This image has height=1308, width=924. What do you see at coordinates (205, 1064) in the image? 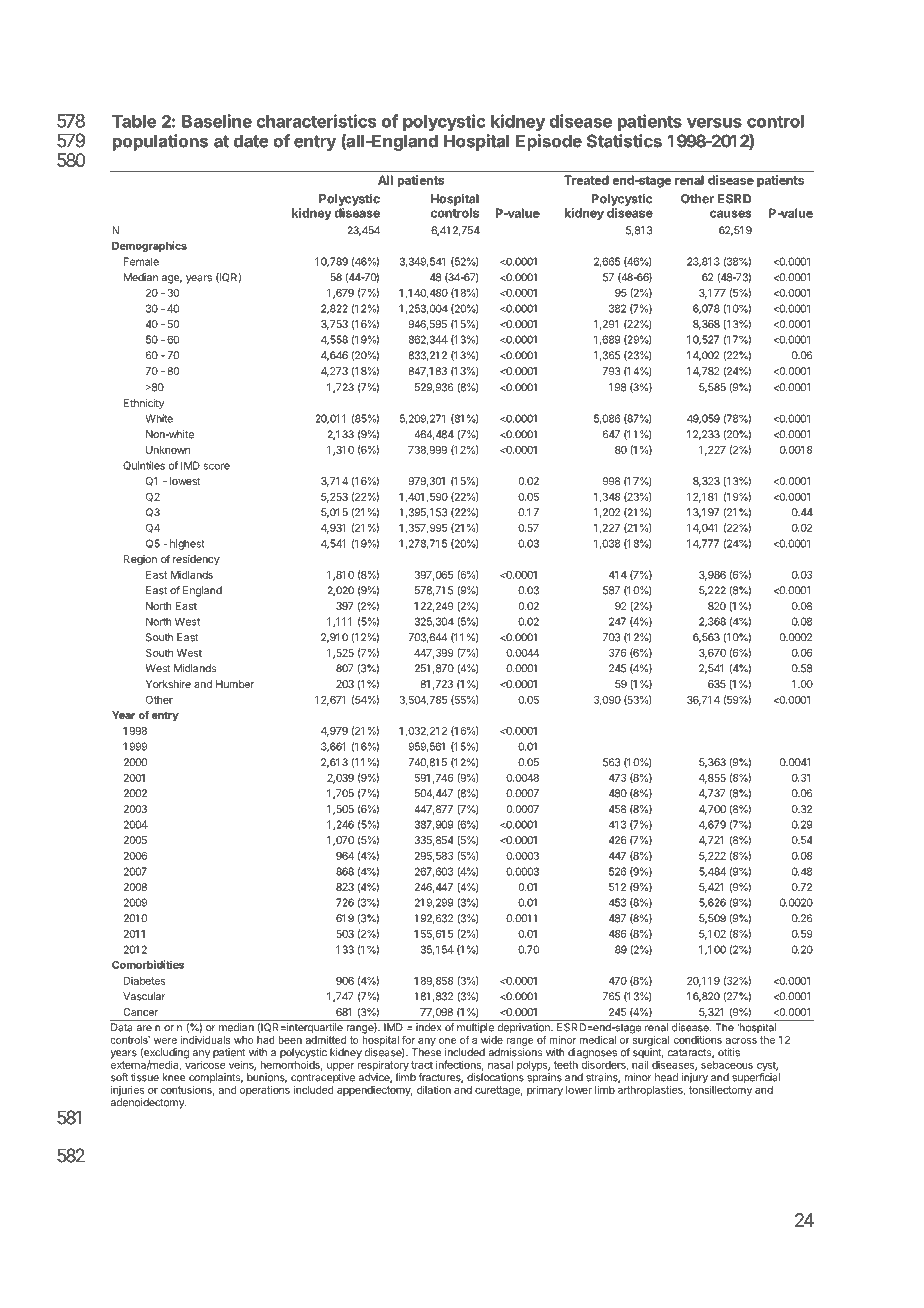
I see `varicose` at bounding box center [205, 1064].
